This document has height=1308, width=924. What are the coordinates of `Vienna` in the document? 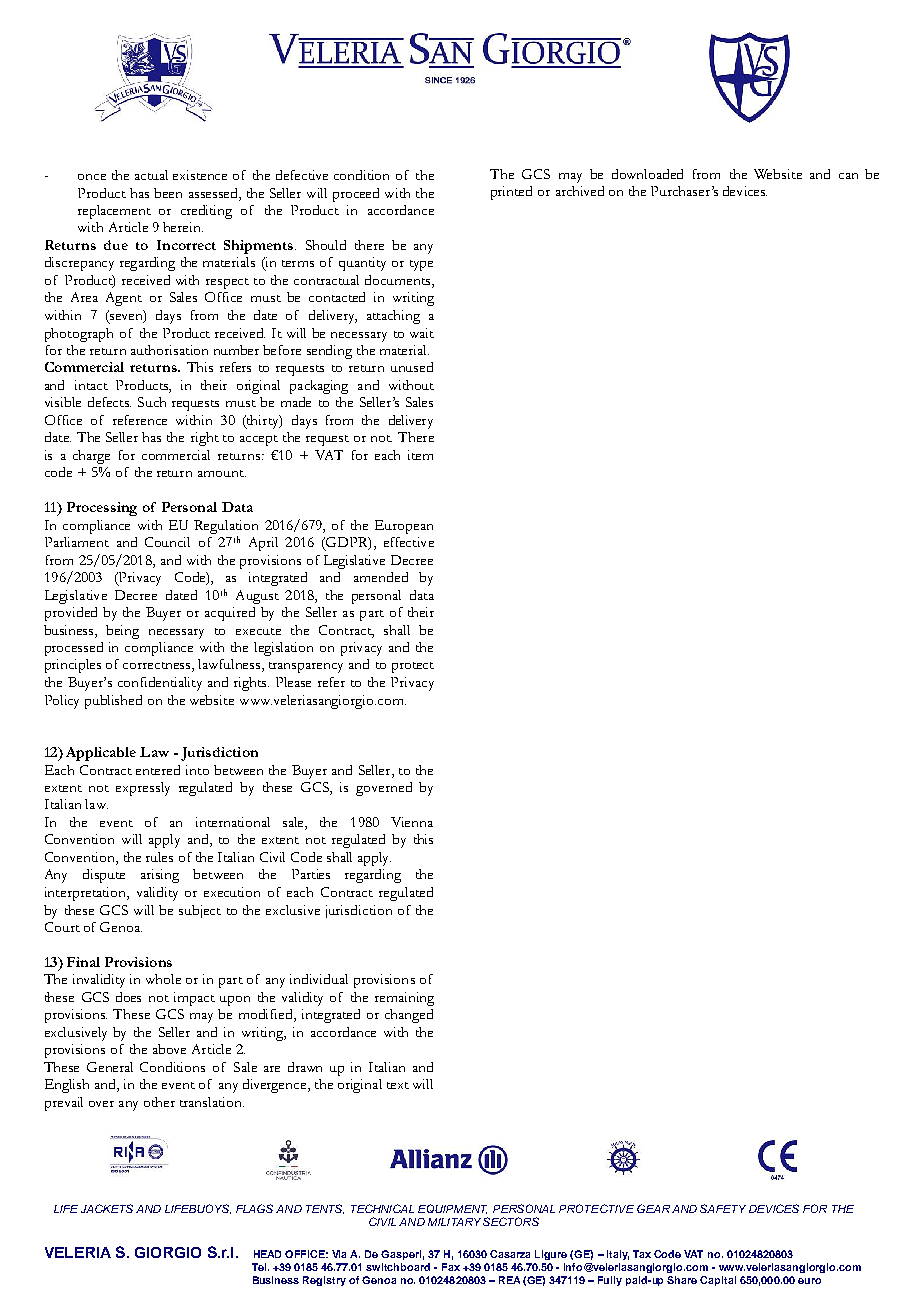 It's located at (412, 822).
